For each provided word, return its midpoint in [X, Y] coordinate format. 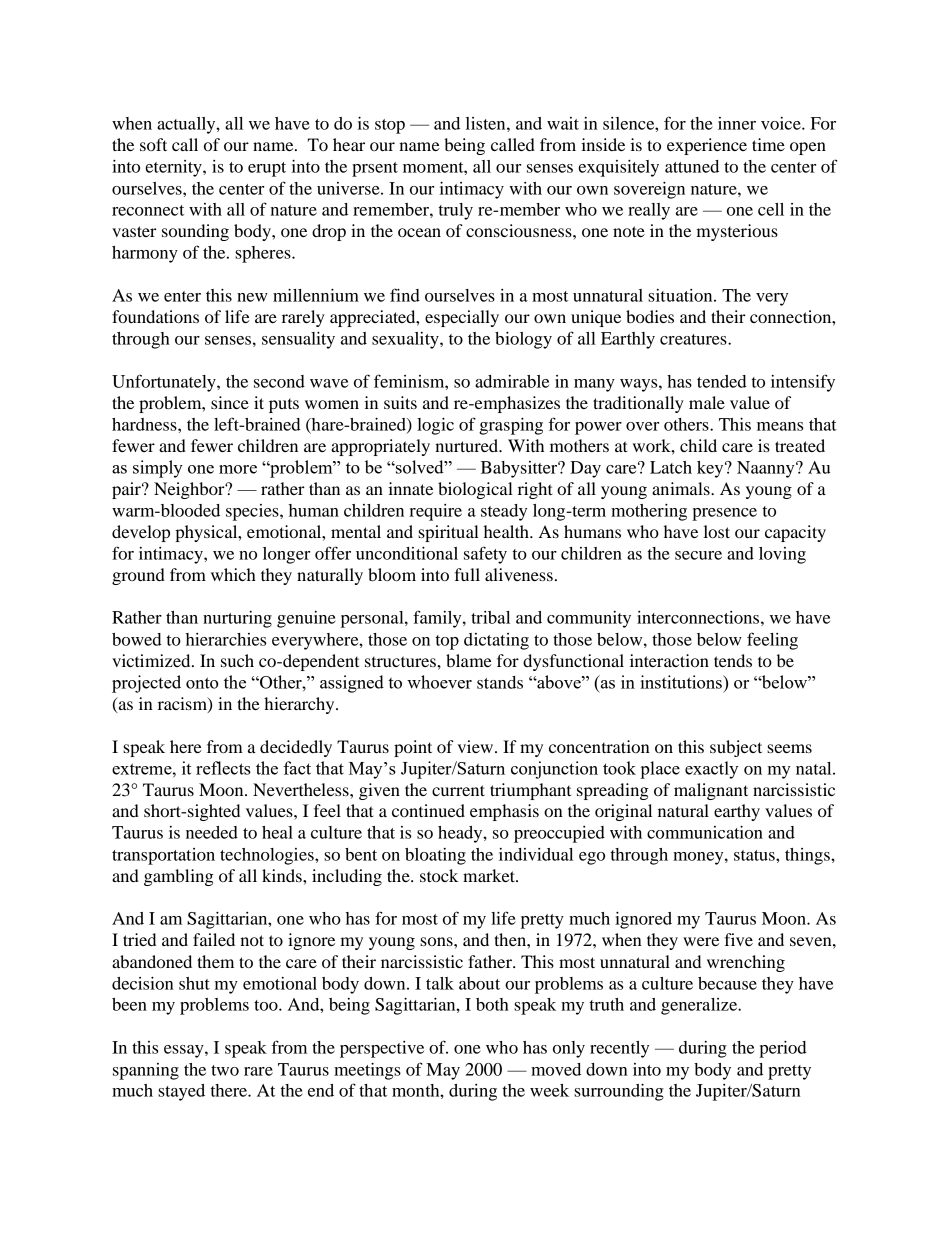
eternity [174, 168]
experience [707, 146]
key [711, 469]
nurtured [467, 445]
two [225, 1070]
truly [456, 211]
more [238, 469]
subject [736, 748]
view [477, 746]
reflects [223, 768]
